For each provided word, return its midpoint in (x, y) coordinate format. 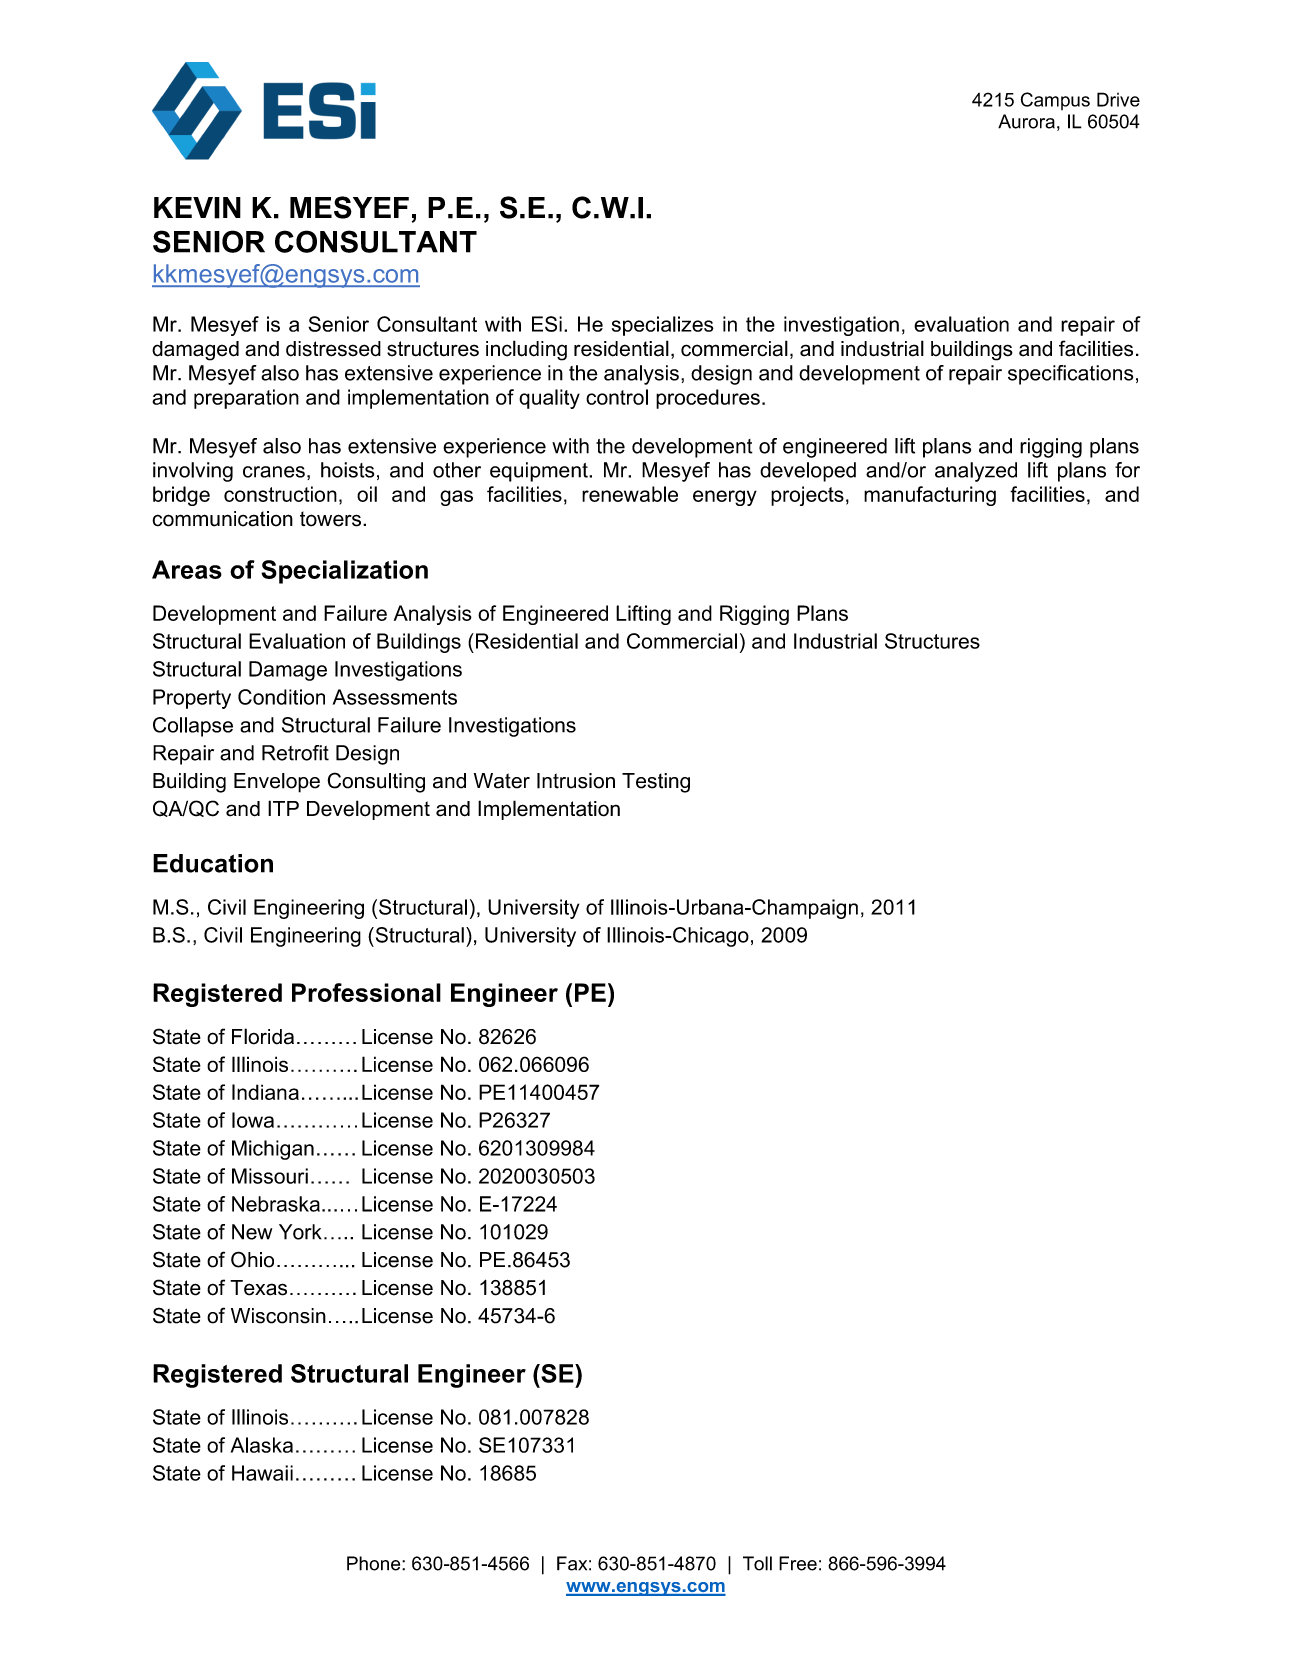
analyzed (976, 472)
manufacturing (930, 496)
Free (798, 1563)
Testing (656, 783)
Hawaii (262, 1473)
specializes (663, 326)
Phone (375, 1563)
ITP (283, 808)
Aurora (1026, 121)
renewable (630, 494)
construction (280, 494)
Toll (757, 1563)
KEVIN (197, 208)
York (300, 1232)
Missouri (270, 1176)
